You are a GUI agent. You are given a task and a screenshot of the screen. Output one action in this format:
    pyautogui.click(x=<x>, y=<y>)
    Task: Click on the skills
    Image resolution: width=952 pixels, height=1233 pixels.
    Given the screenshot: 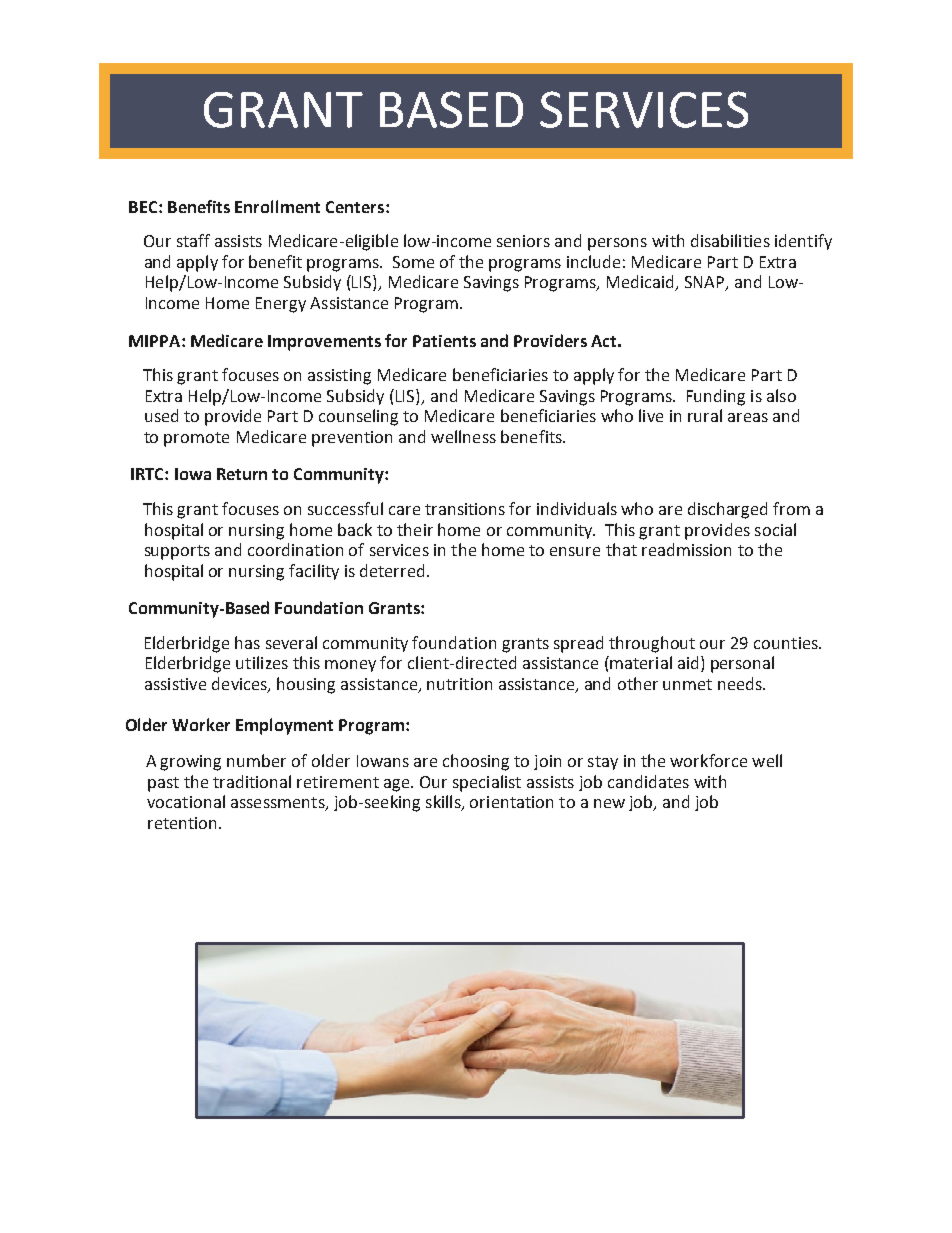 What is the action you would take?
    pyautogui.click(x=444, y=803)
